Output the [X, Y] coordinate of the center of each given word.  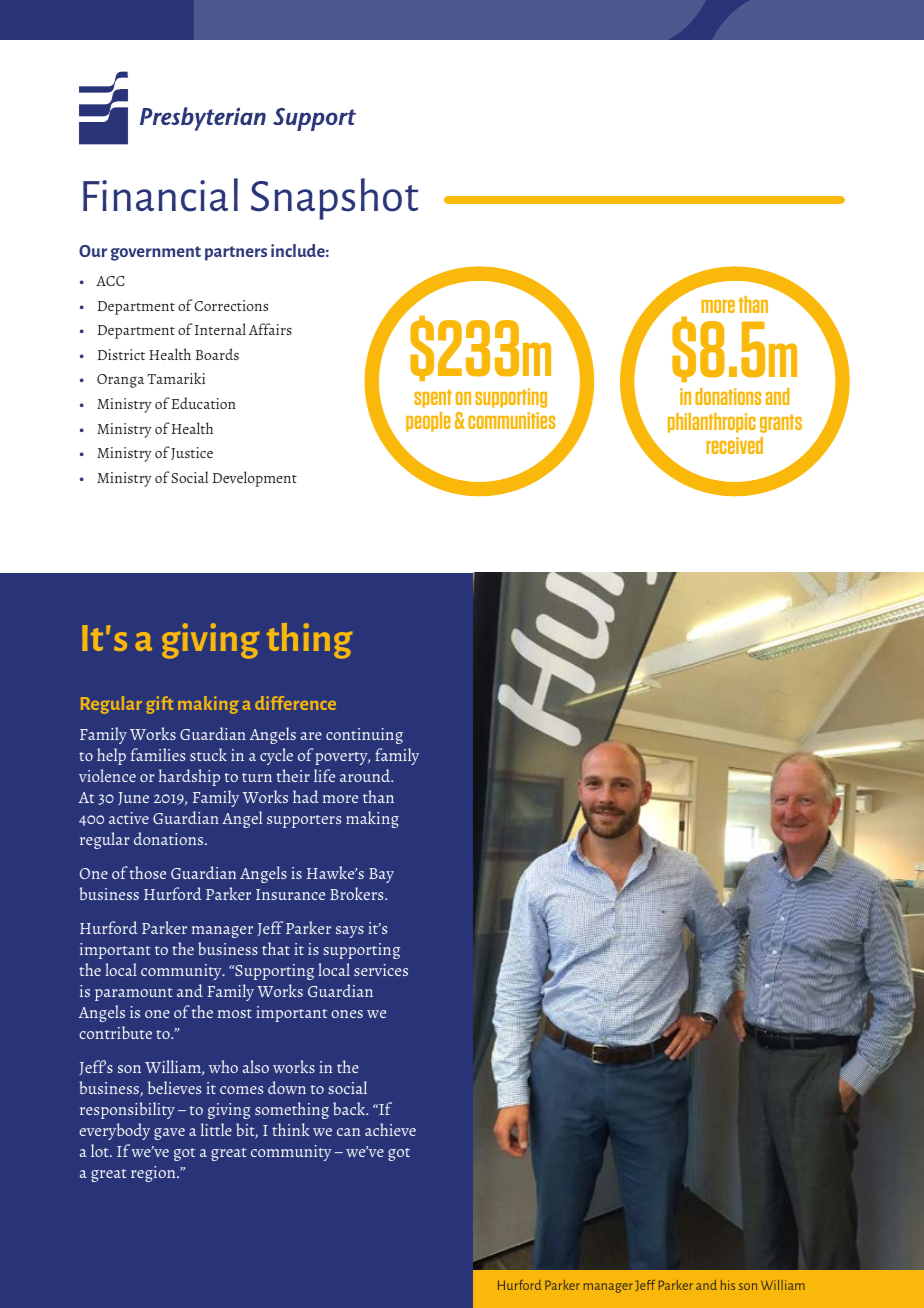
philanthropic [712, 423]
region [154, 1174]
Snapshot [334, 199]
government [156, 253]
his [728, 1285]
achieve [390, 1129]
